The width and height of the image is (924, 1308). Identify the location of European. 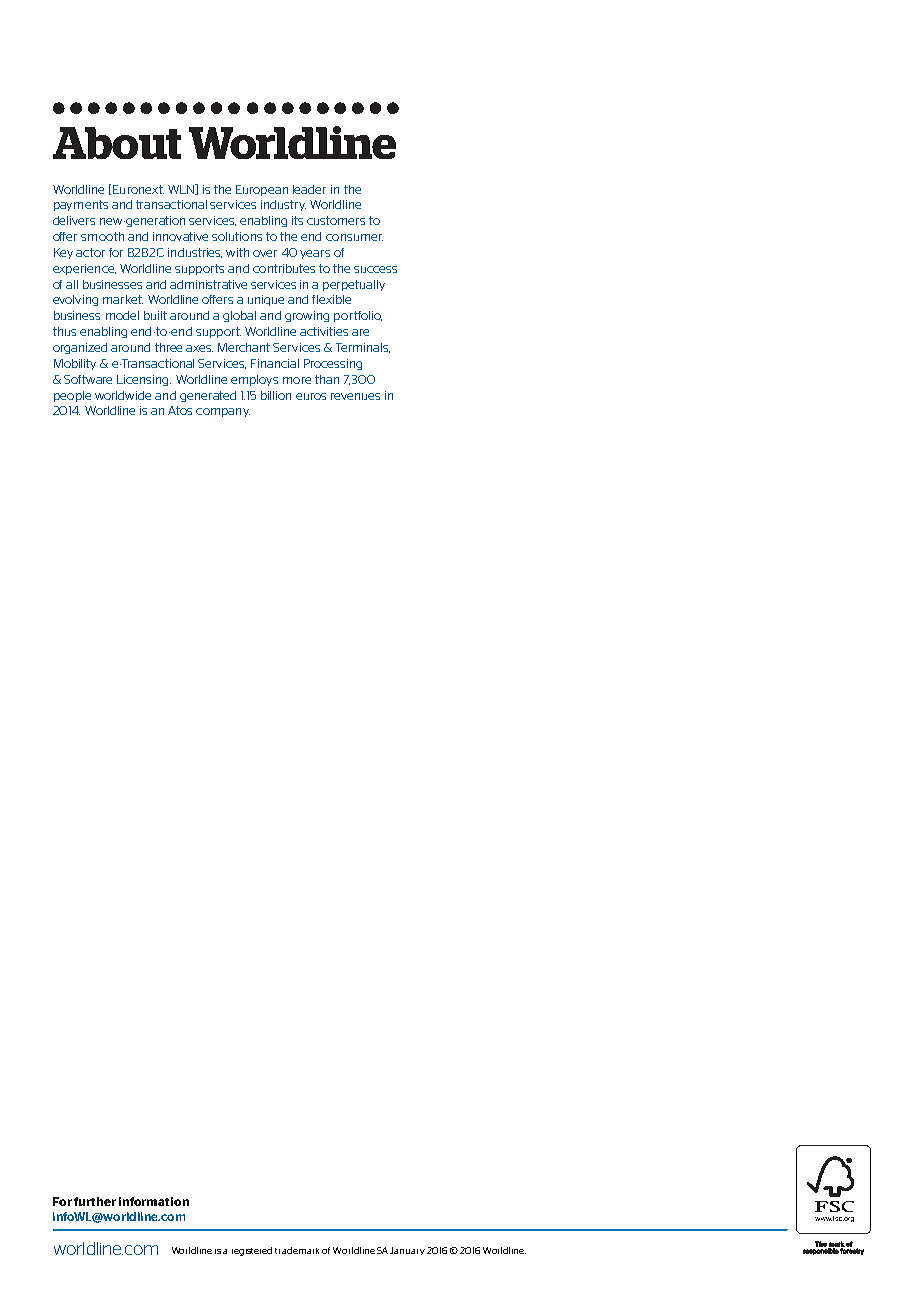
(262, 190).
